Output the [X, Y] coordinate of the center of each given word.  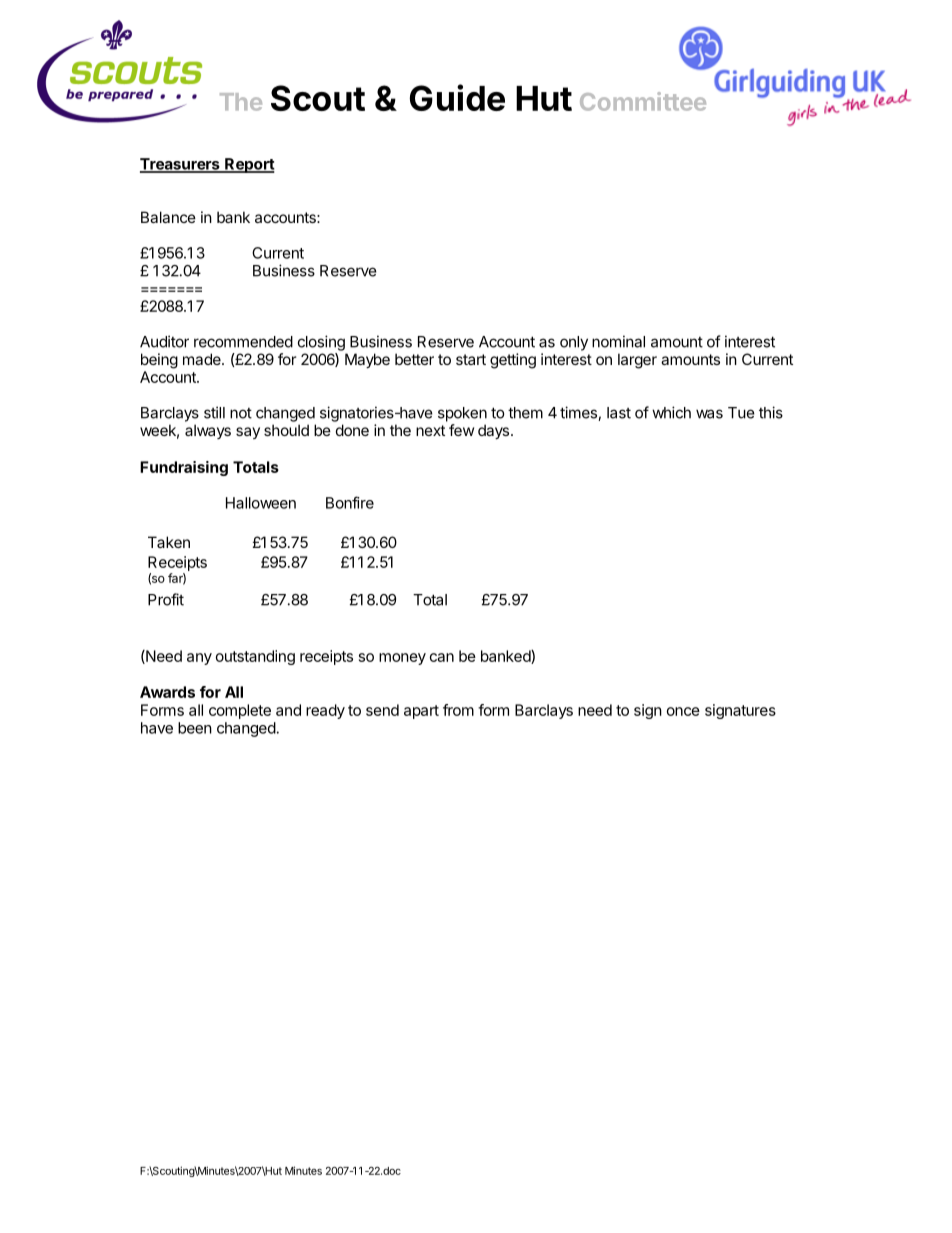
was [709, 414]
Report [249, 165]
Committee [643, 101]
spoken [462, 414]
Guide [457, 97]
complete [240, 711]
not [241, 413]
